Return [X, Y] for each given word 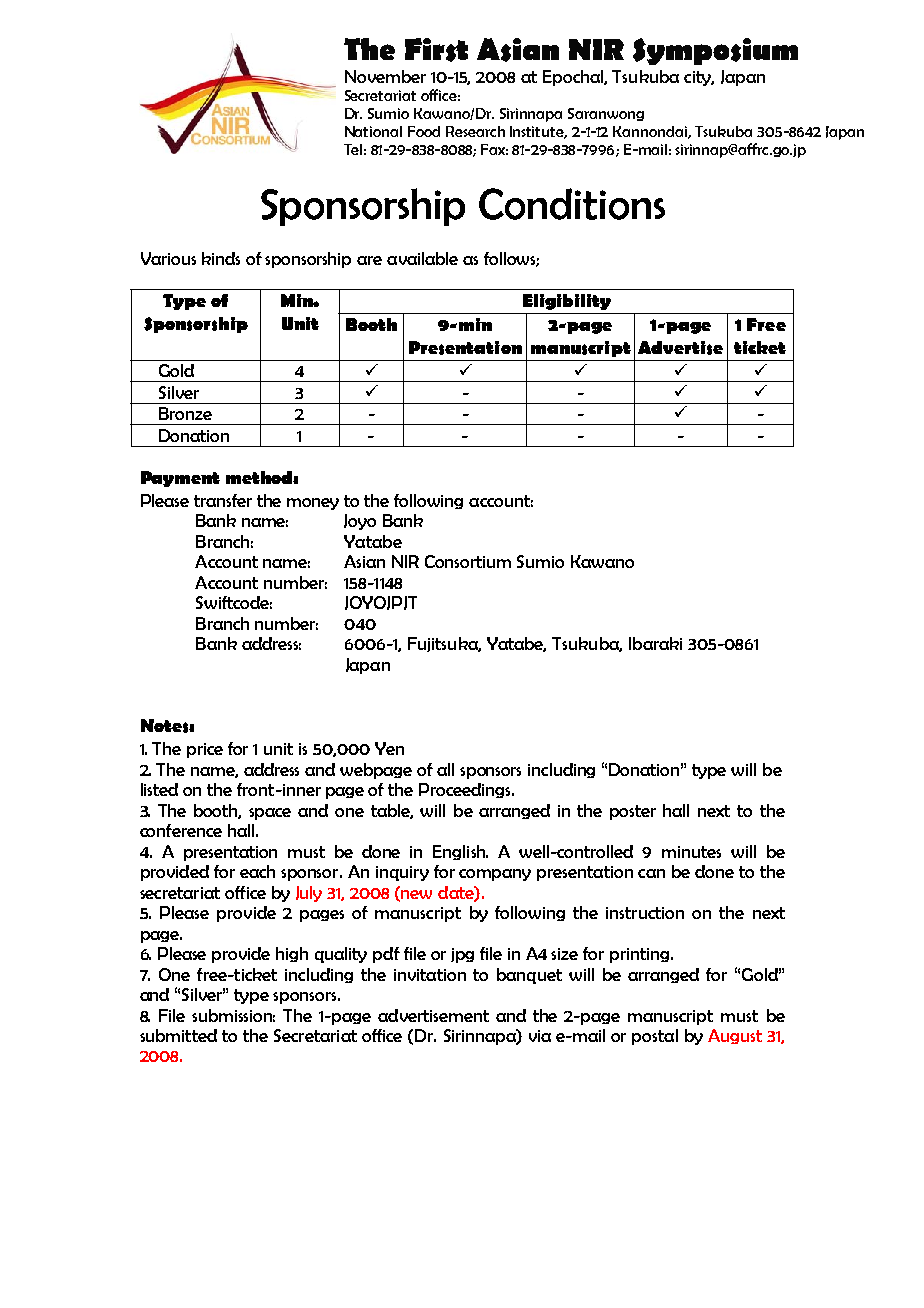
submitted [178, 1035]
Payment [180, 479]
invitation [430, 975]
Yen [389, 748]
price [205, 750]
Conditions [572, 204]
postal [655, 1037]
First [436, 50]
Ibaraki [655, 643]
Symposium [715, 51]
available [422, 258]
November [385, 76]
